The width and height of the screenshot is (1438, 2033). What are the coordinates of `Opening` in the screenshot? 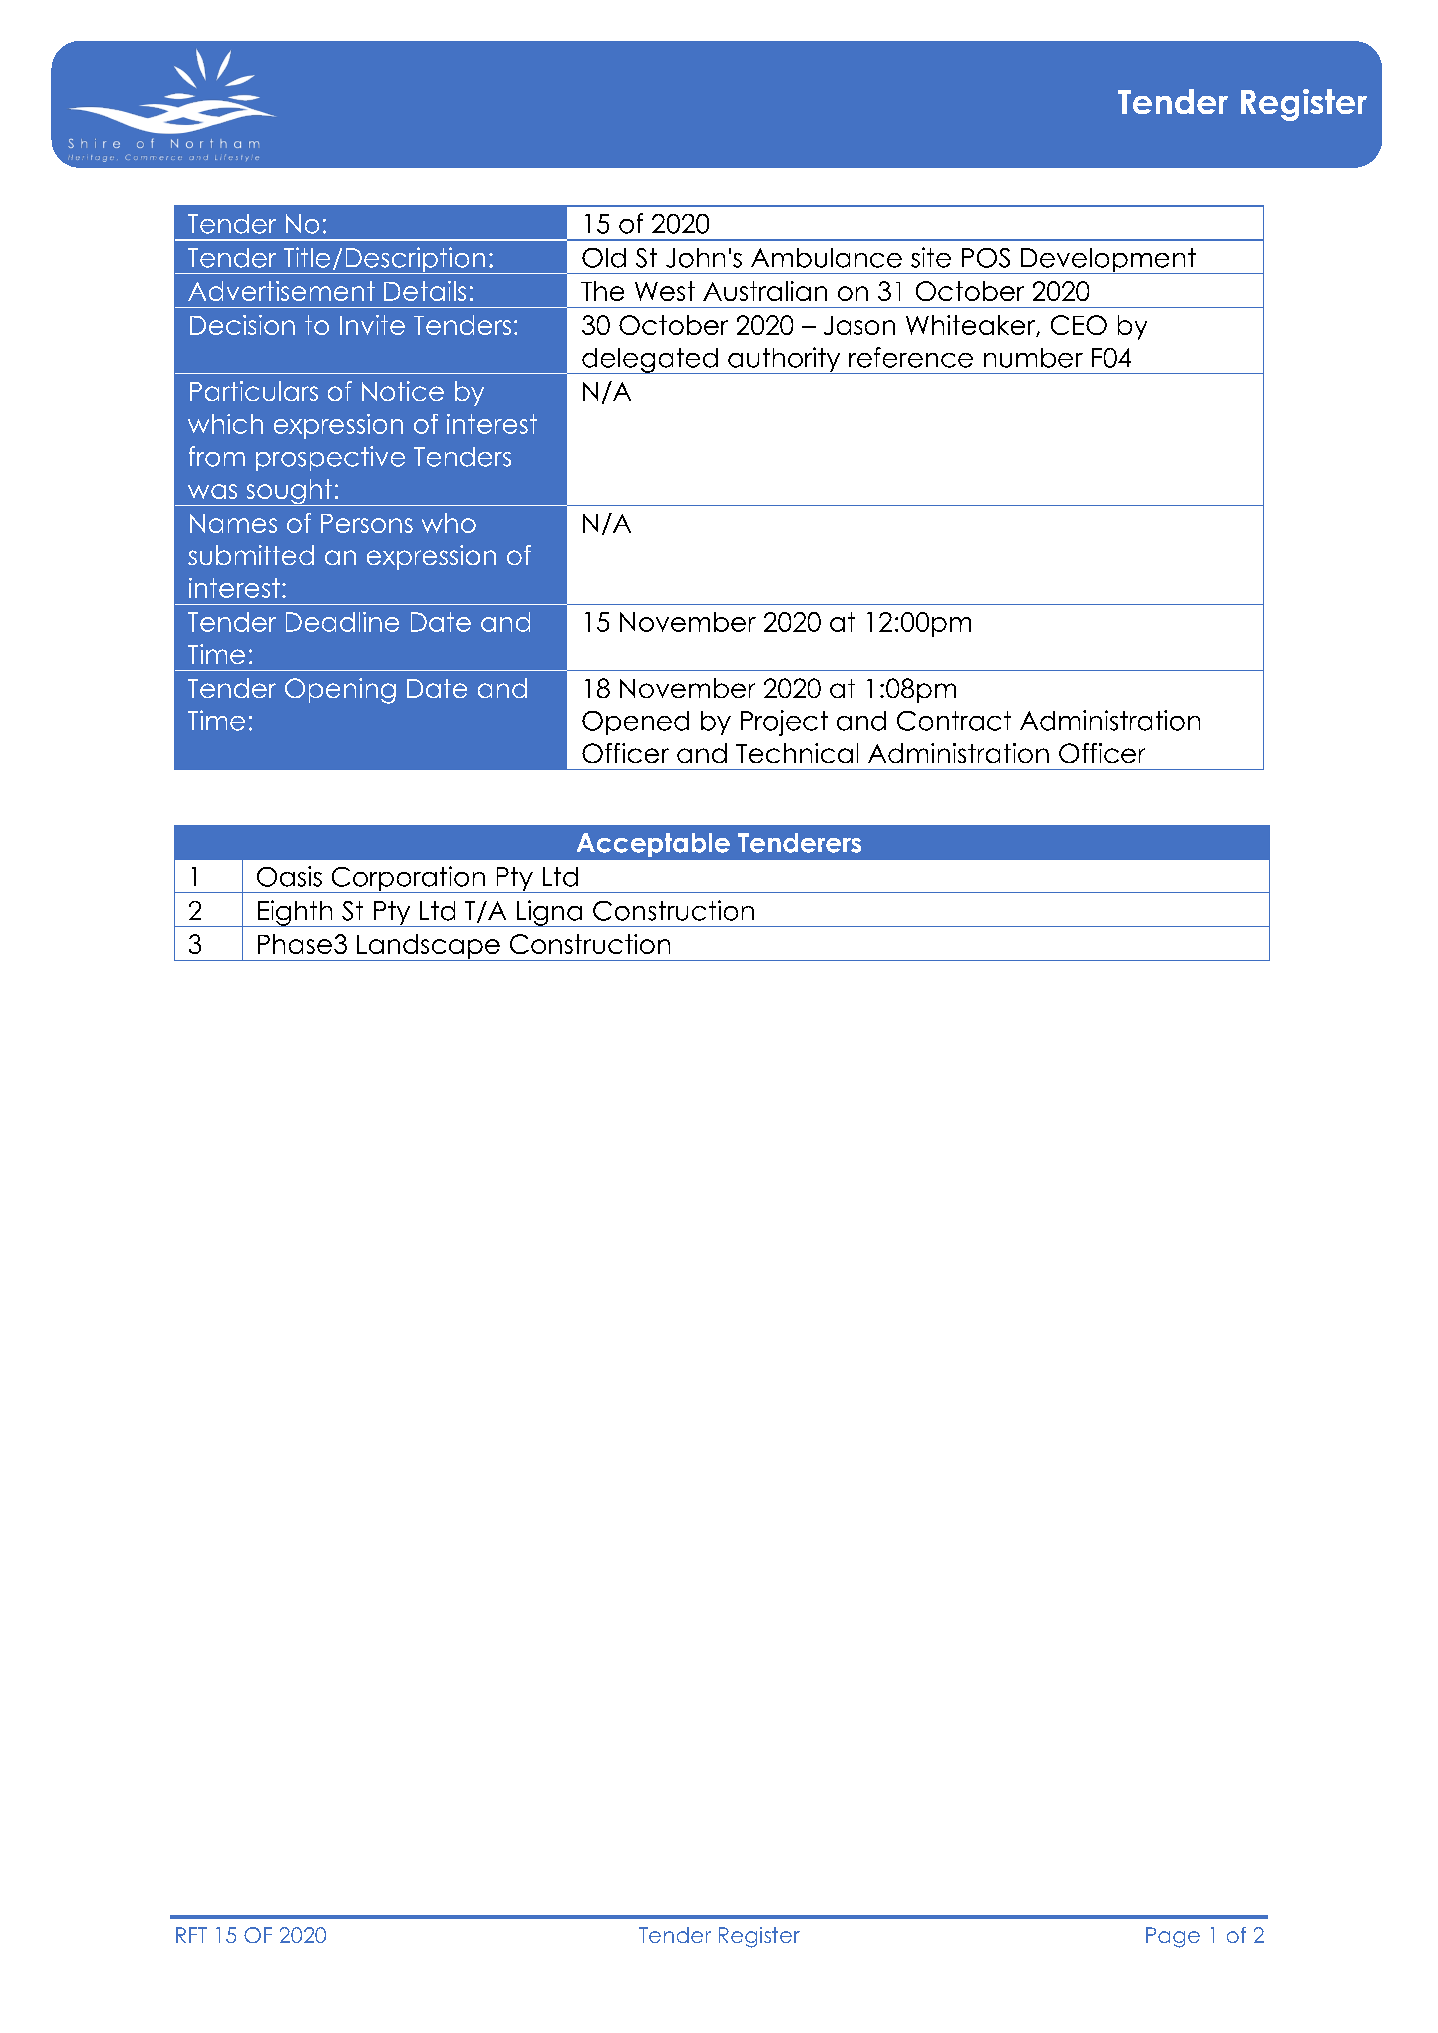 It's located at (340, 691).
